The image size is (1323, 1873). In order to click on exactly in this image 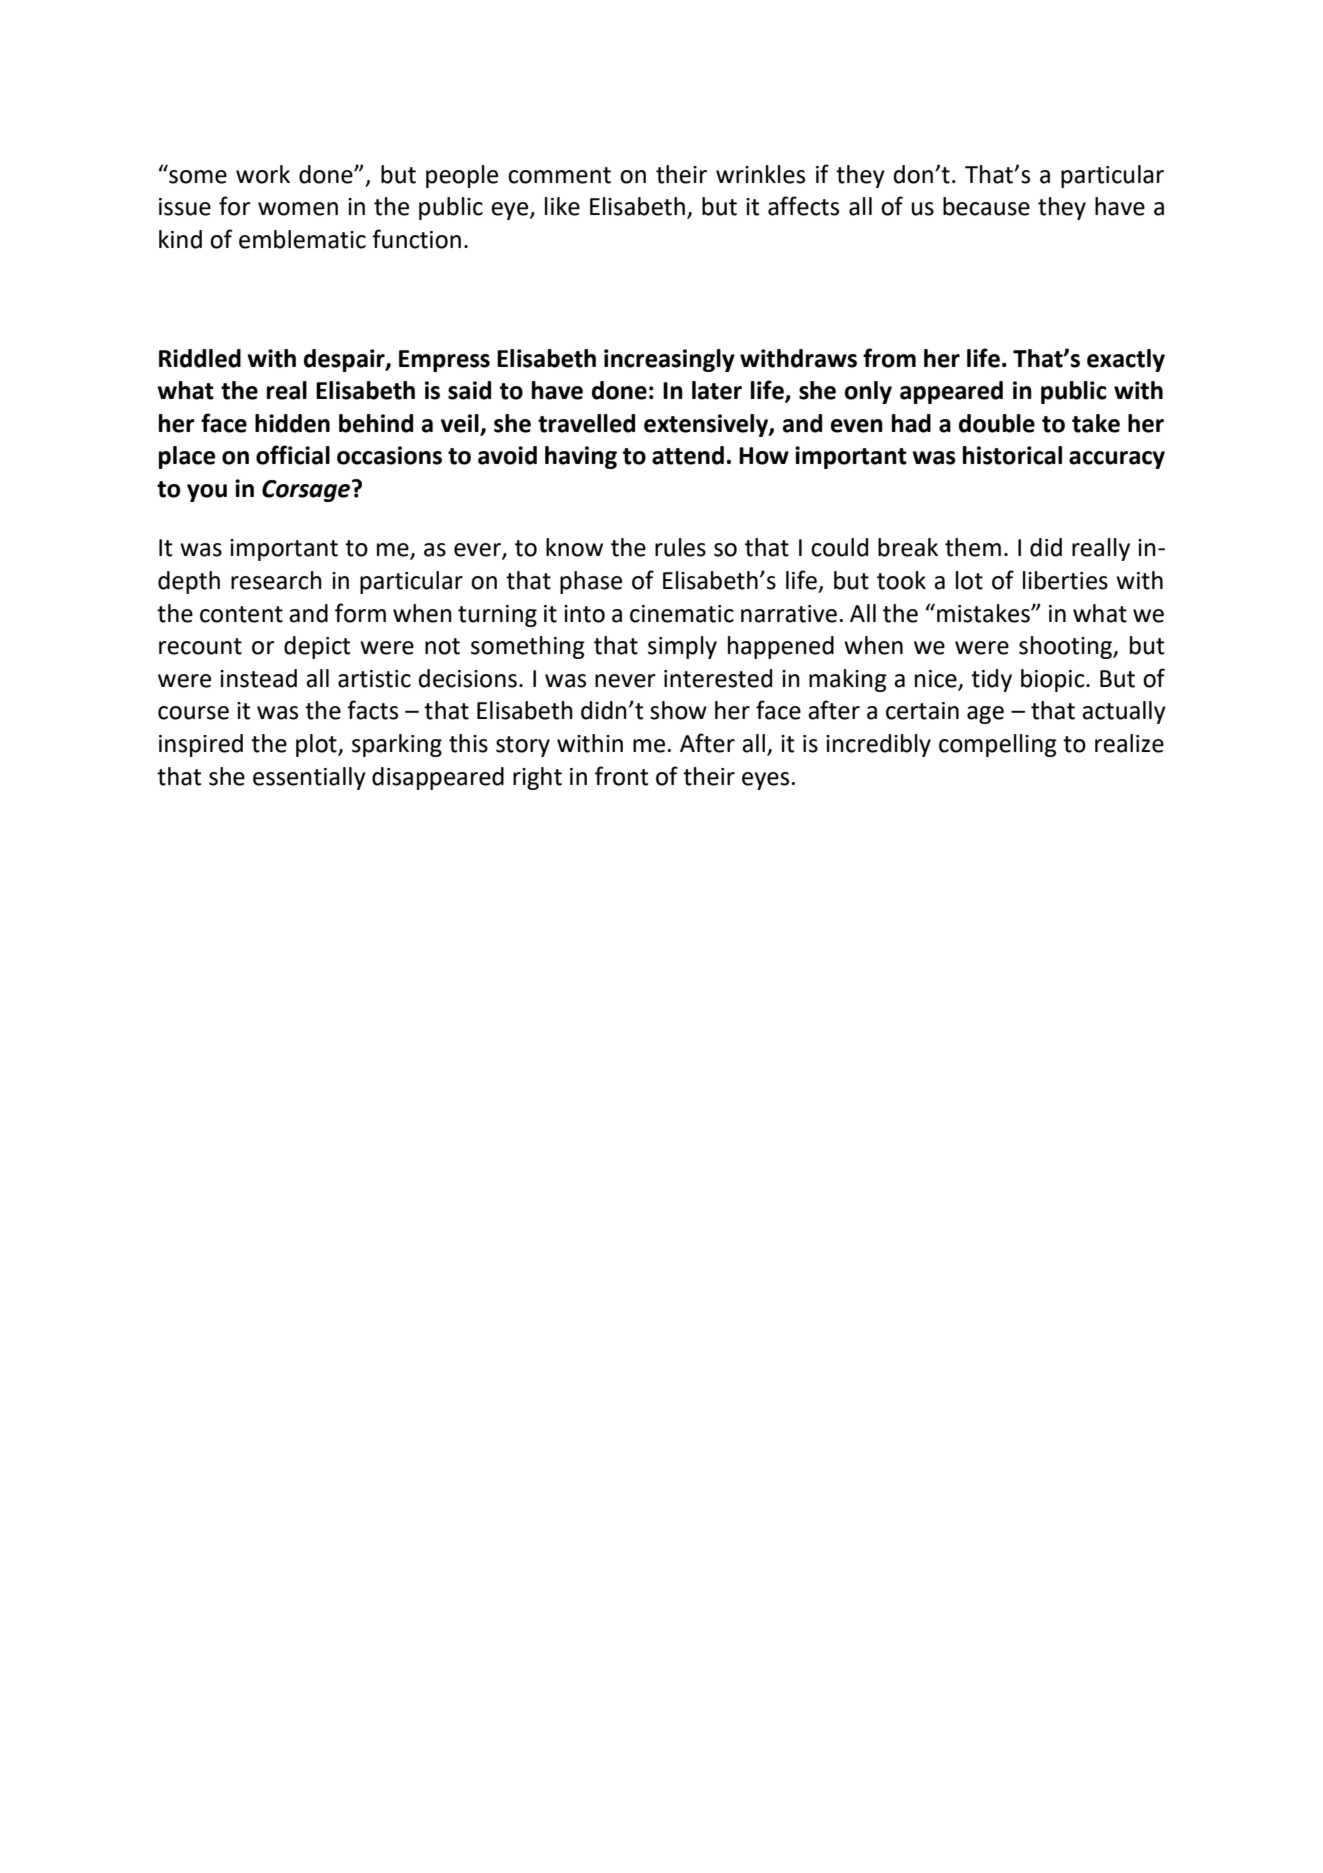, I will do `click(1126, 360)`.
